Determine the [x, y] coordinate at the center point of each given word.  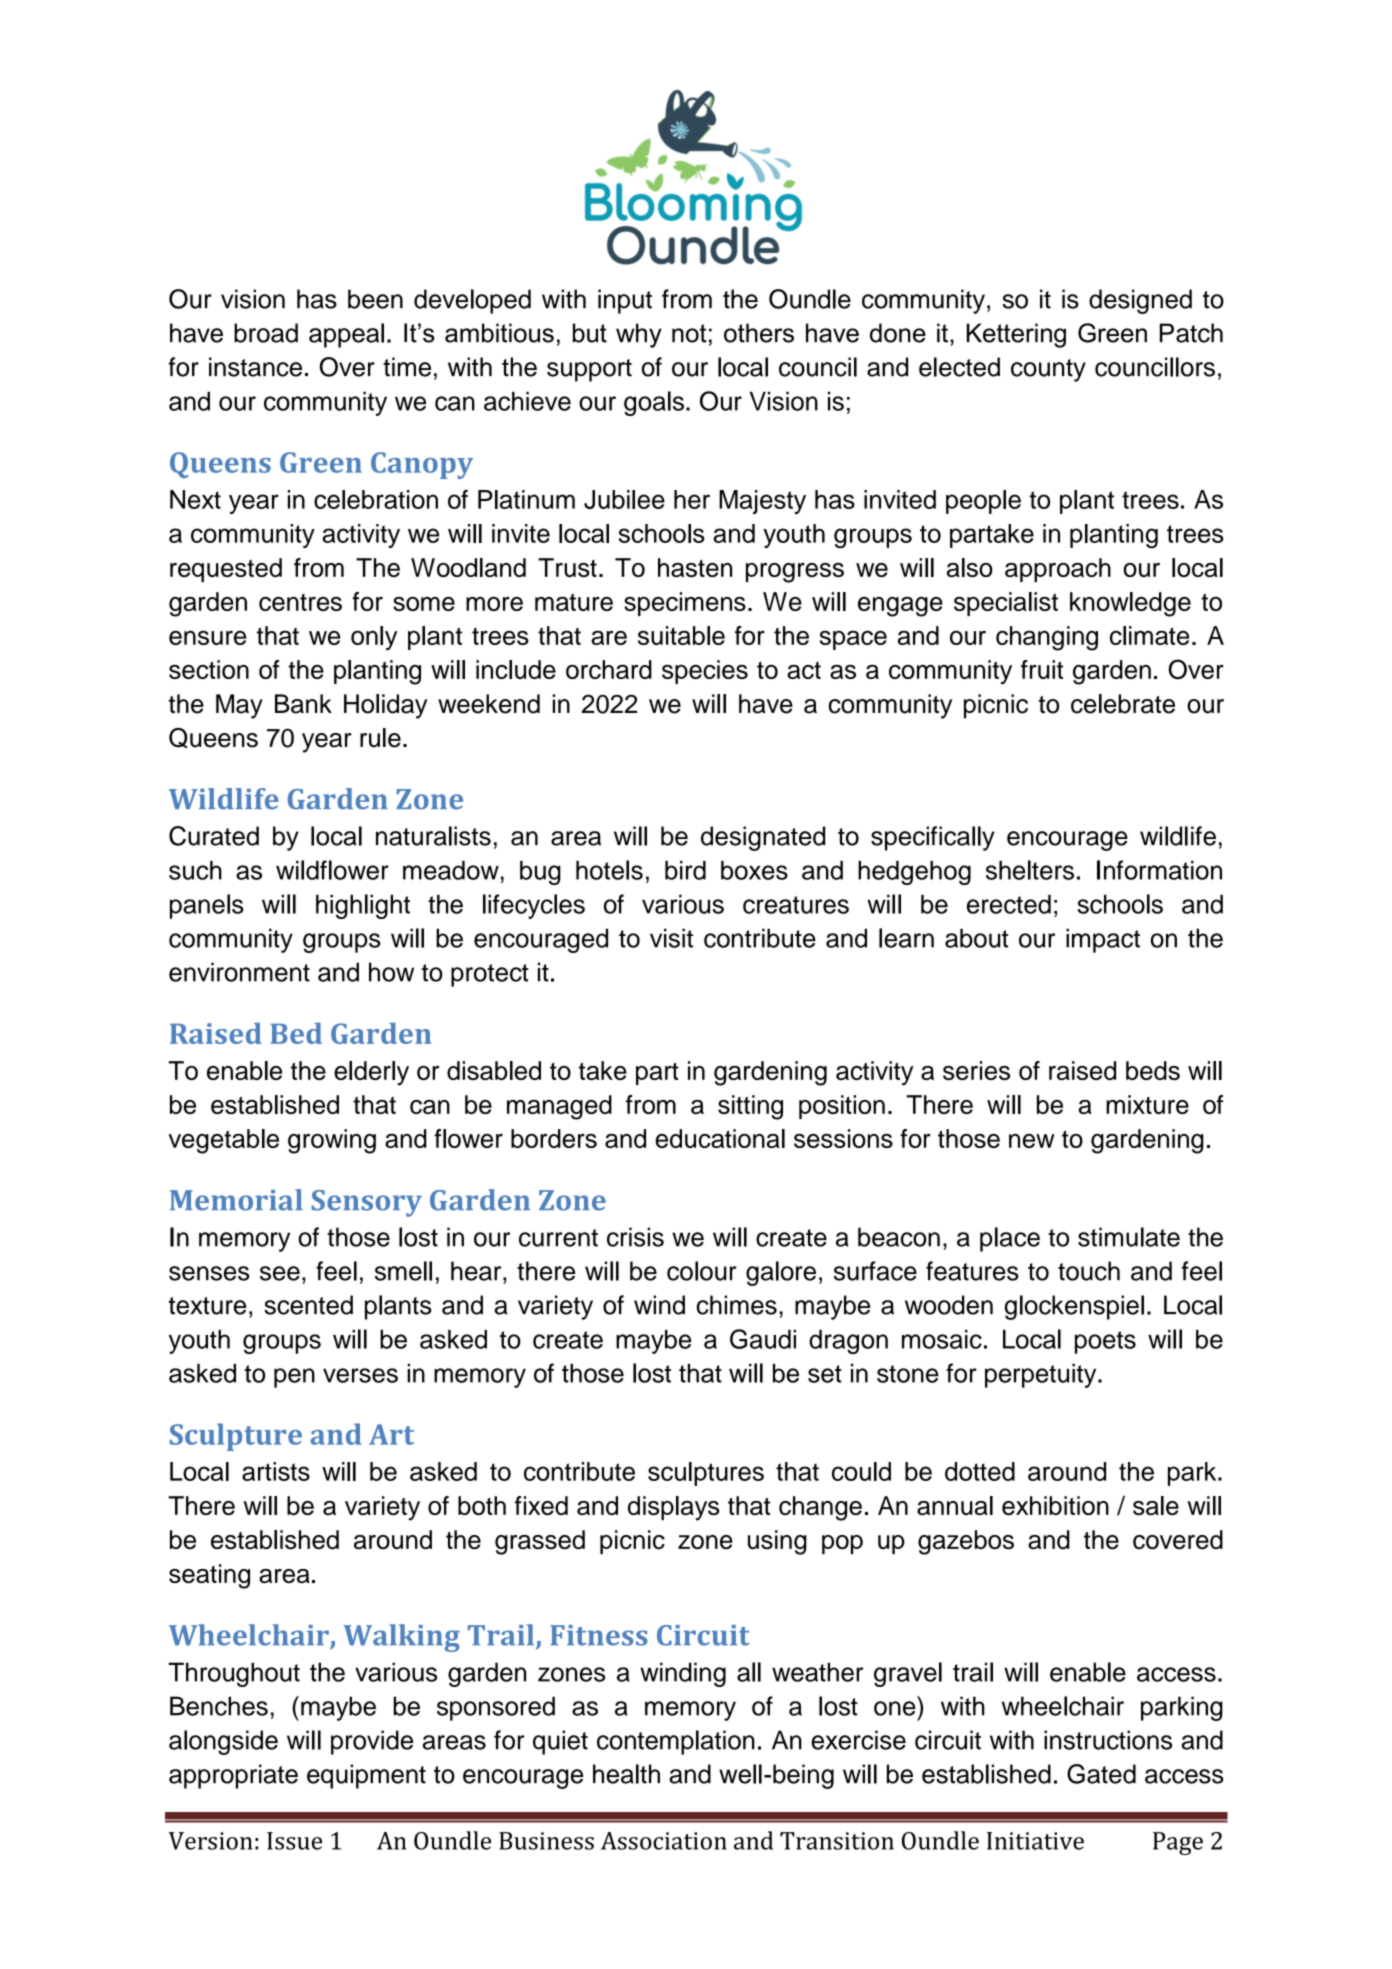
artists [276, 1471]
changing [1047, 638]
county [1048, 370]
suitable [681, 635]
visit [671, 938]
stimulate [1129, 1237]
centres [300, 602]
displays [673, 1508]
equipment [366, 1776]
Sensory [367, 1203]
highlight [363, 906]
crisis [635, 1237]
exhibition [1055, 1505]
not [689, 333]
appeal [346, 335]
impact [1103, 940]
